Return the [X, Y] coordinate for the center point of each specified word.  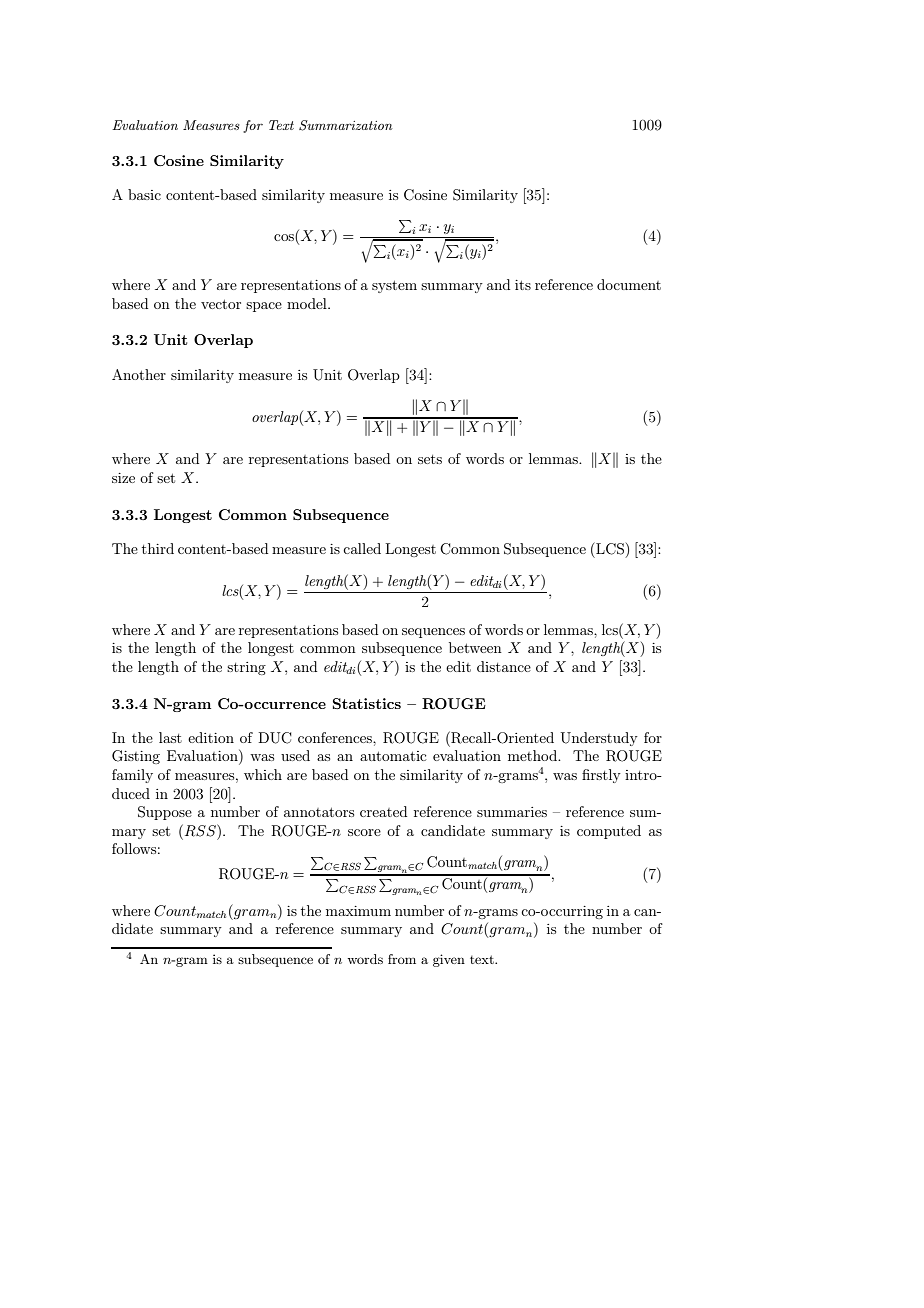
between [475, 647]
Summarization [346, 125]
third [158, 548]
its [523, 285]
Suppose [165, 813]
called [362, 548]
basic [144, 194]
